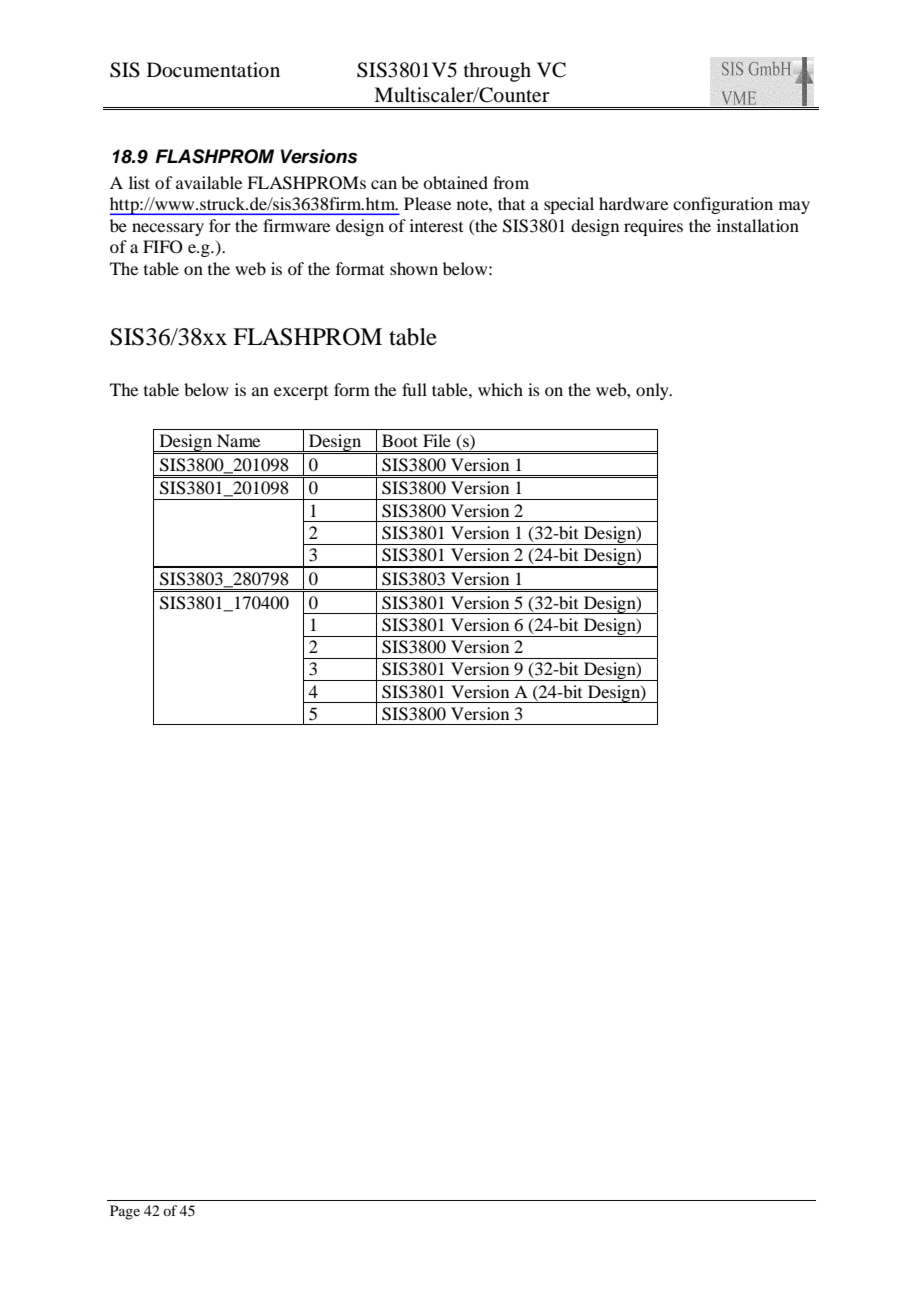 The height and width of the screenshot is (1308, 924). I want to click on Boot, so click(400, 440).
